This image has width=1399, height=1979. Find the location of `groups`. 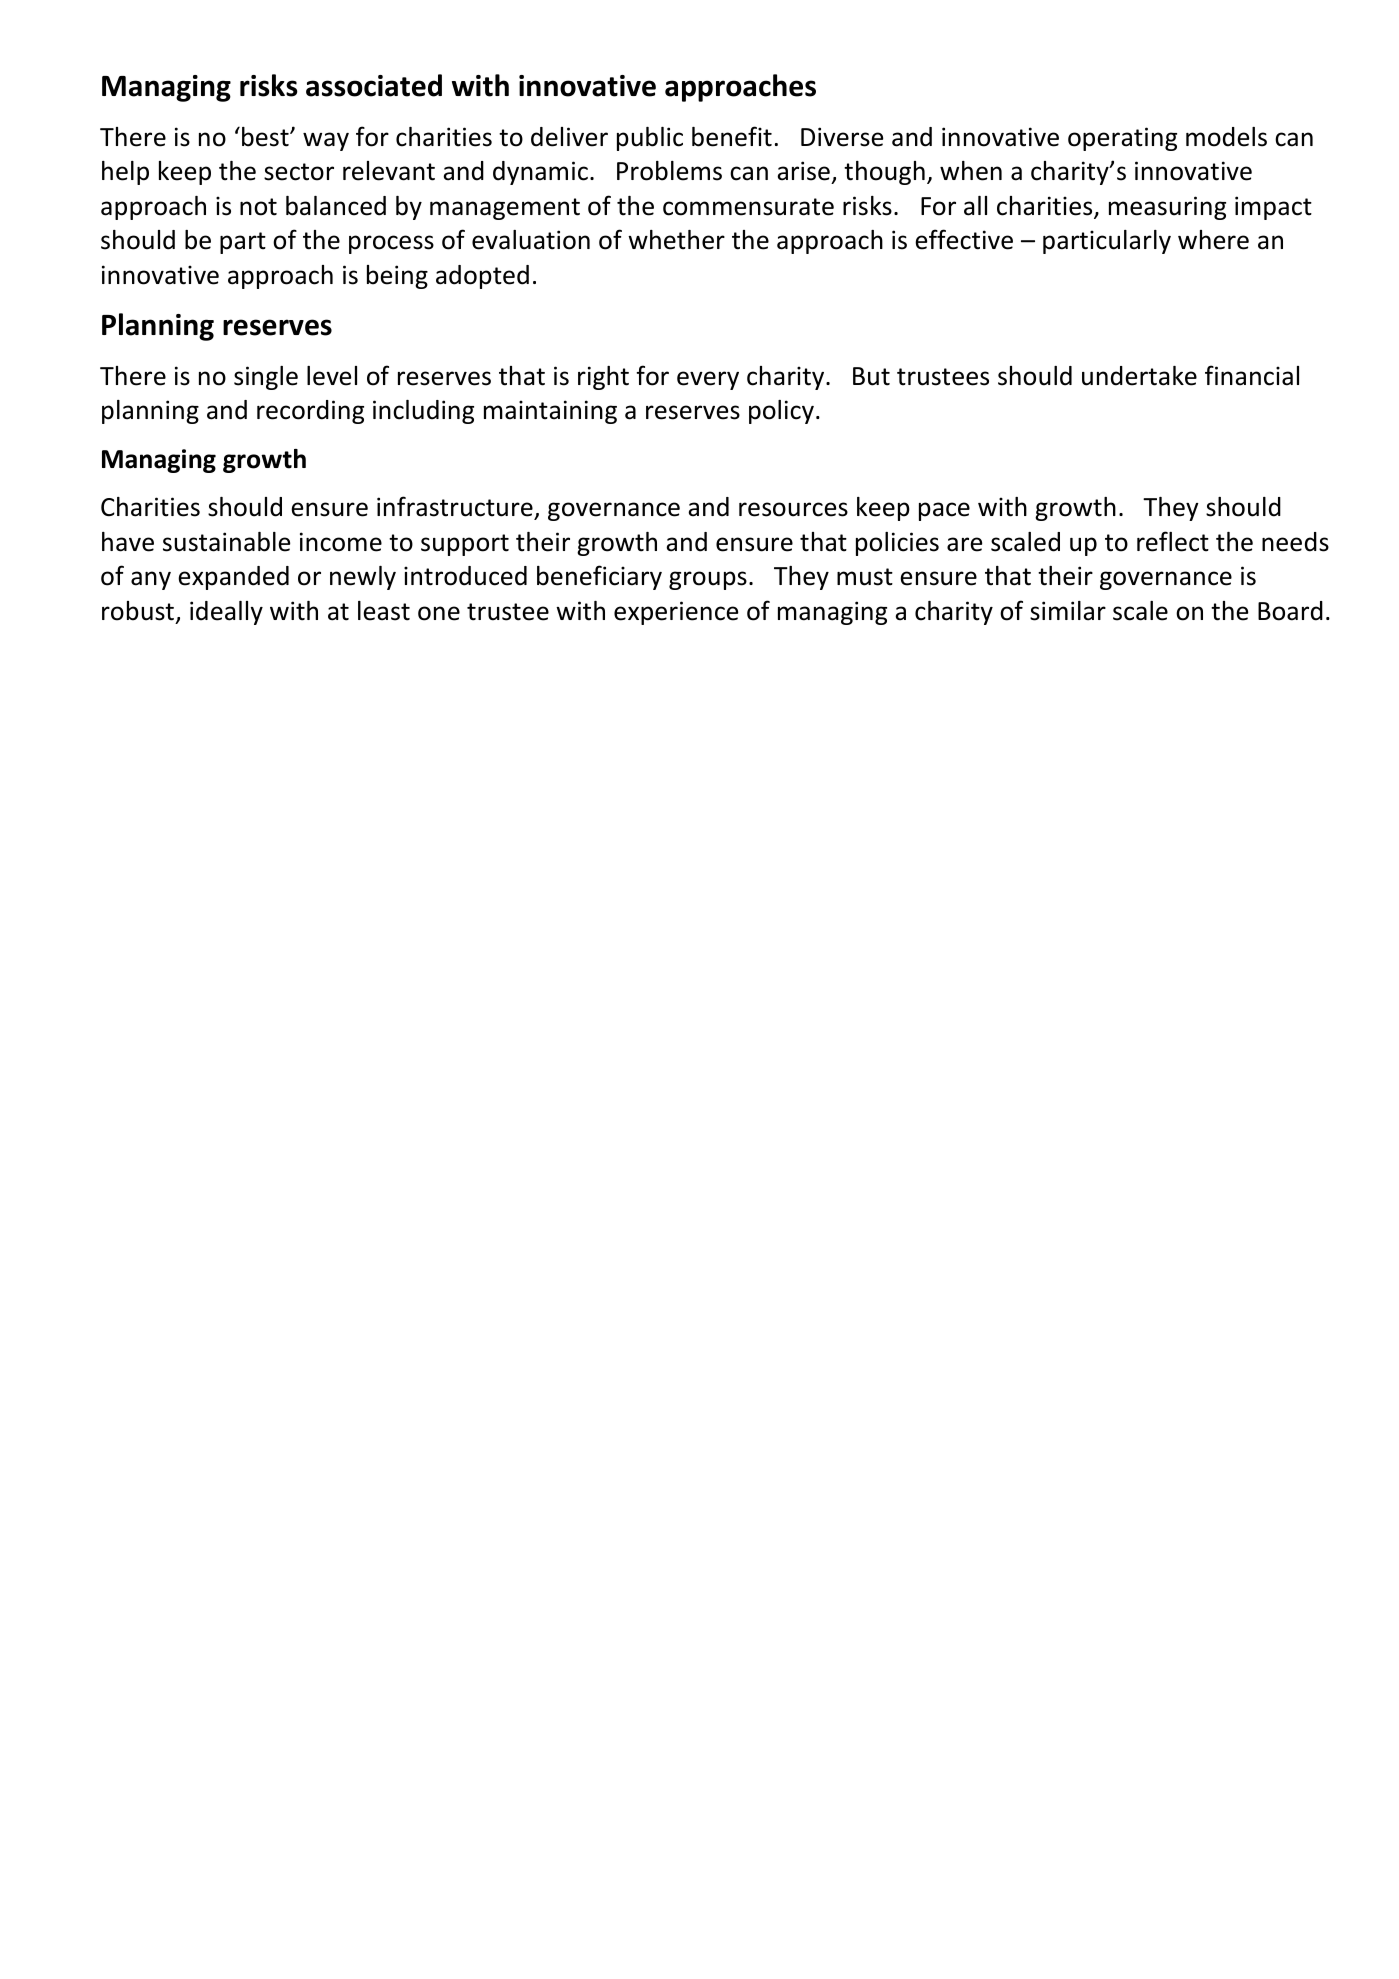

groups is located at coordinates (708, 580).
